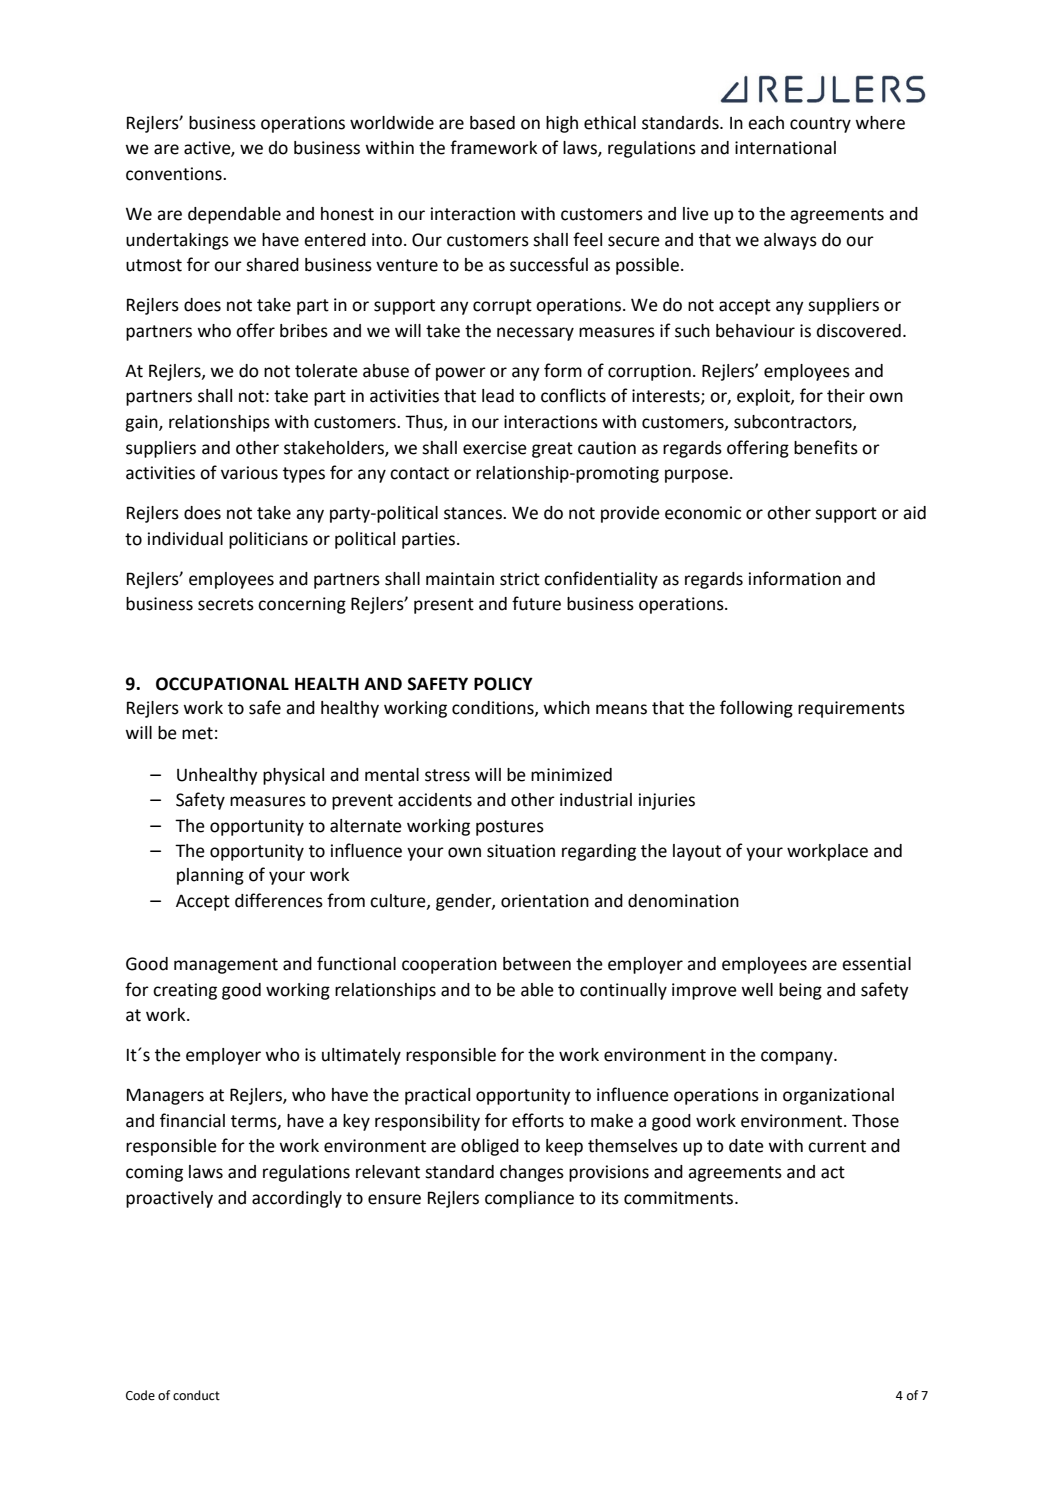  What do you see at coordinates (562, 124) in the page?
I see `high` at bounding box center [562, 124].
